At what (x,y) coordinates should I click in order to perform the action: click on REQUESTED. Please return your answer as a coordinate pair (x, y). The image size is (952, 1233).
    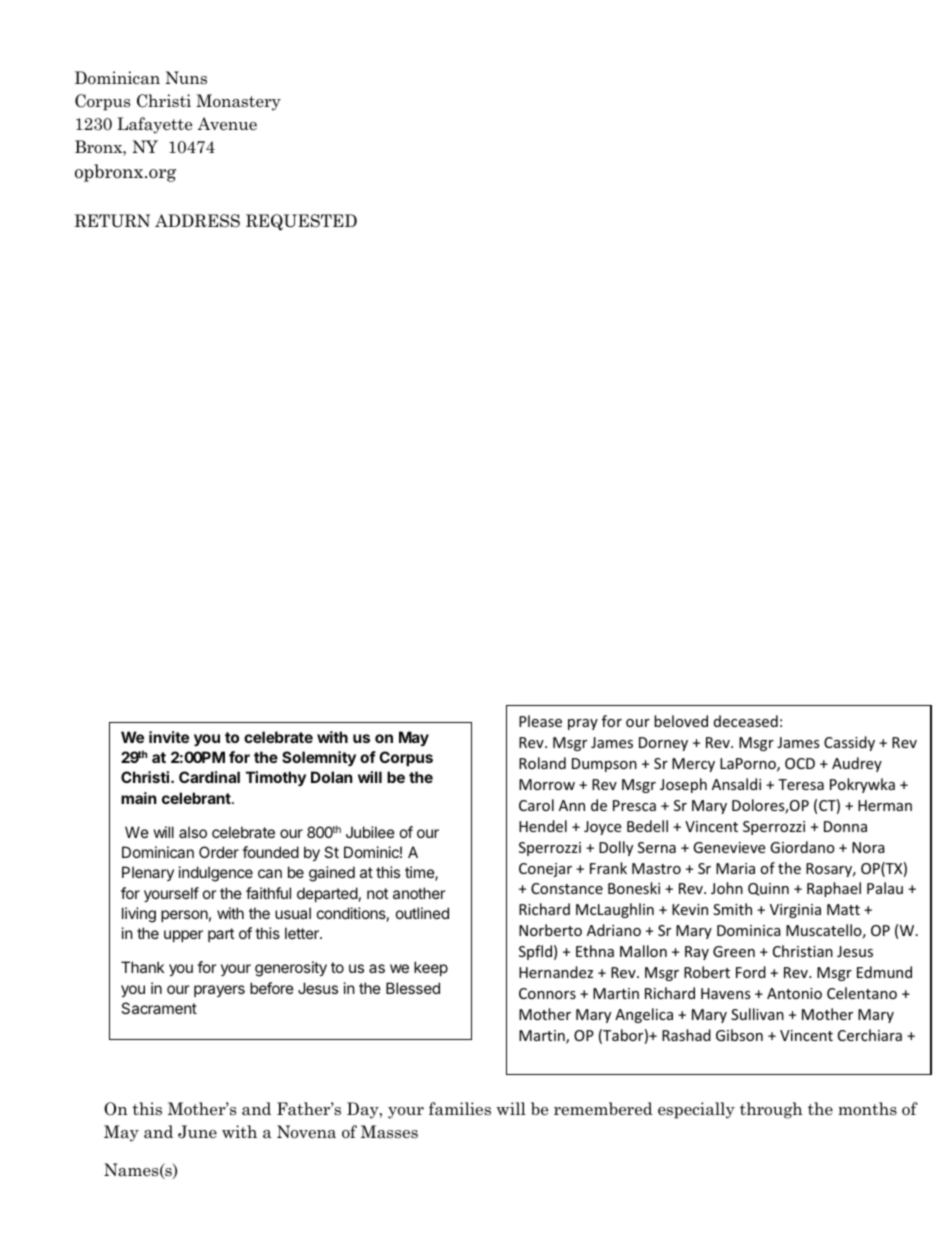
    Looking at the image, I should click on (301, 222).
